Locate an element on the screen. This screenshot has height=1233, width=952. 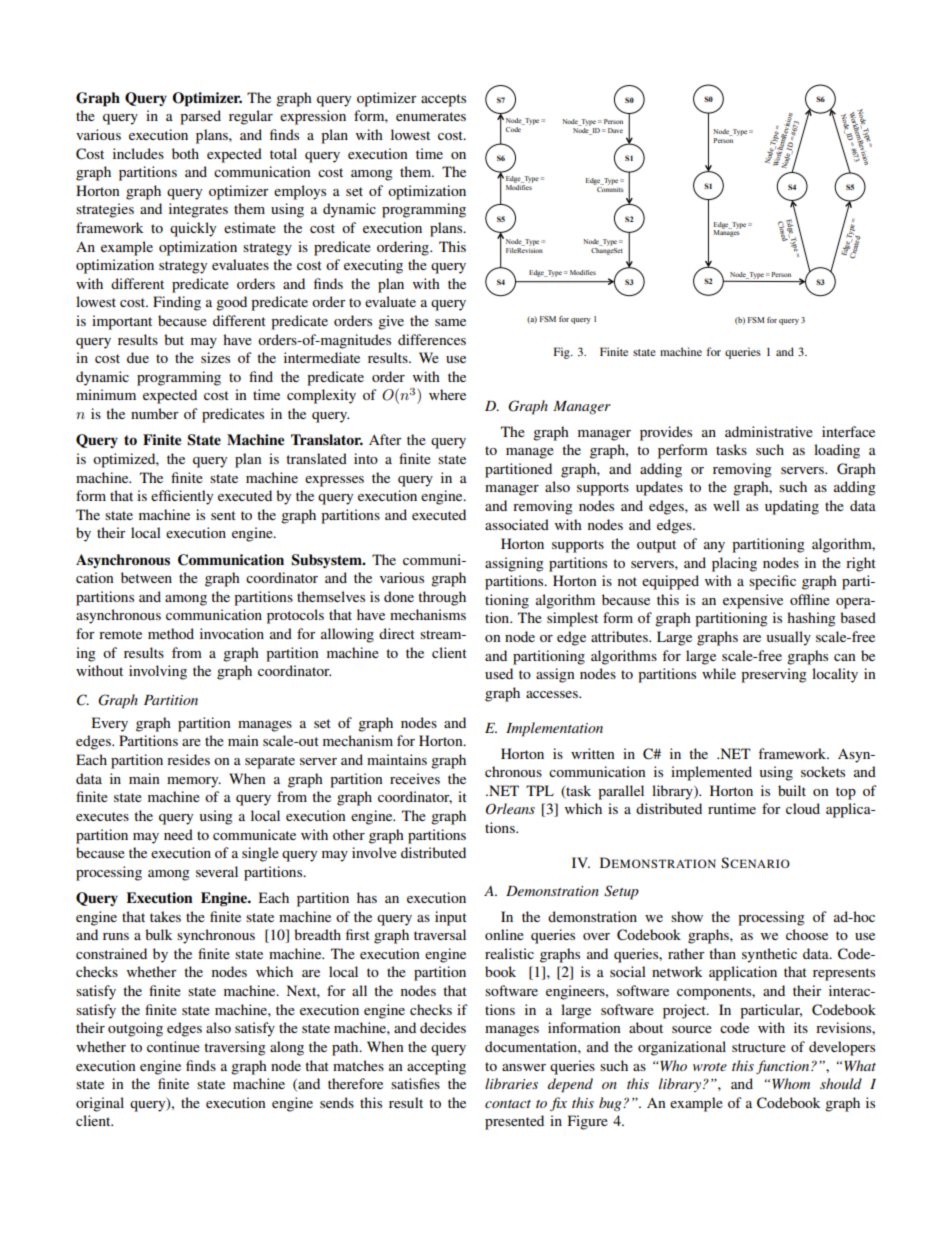
sizes is located at coordinates (215, 357).
